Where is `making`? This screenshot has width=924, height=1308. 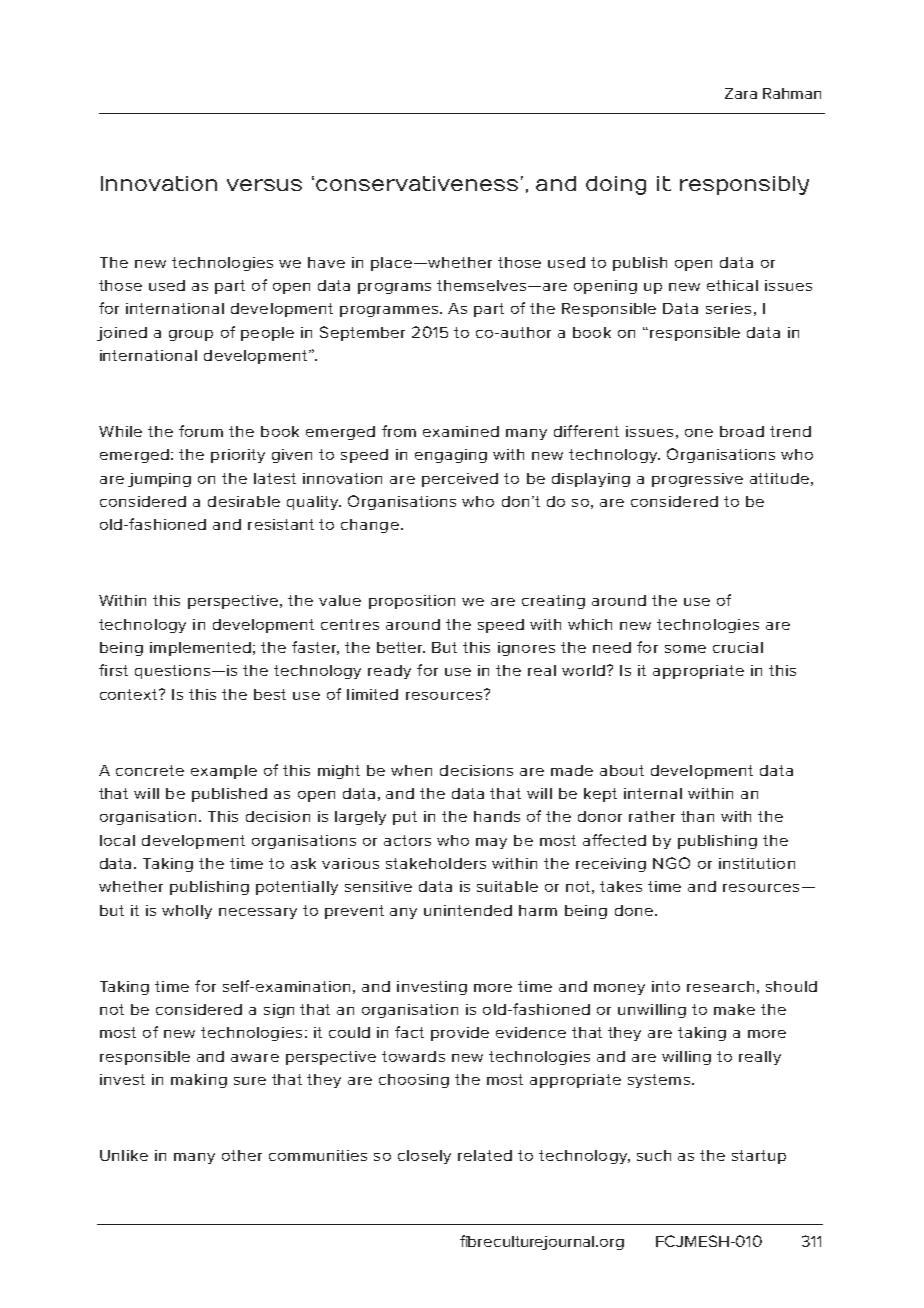
making is located at coordinates (199, 1081).
